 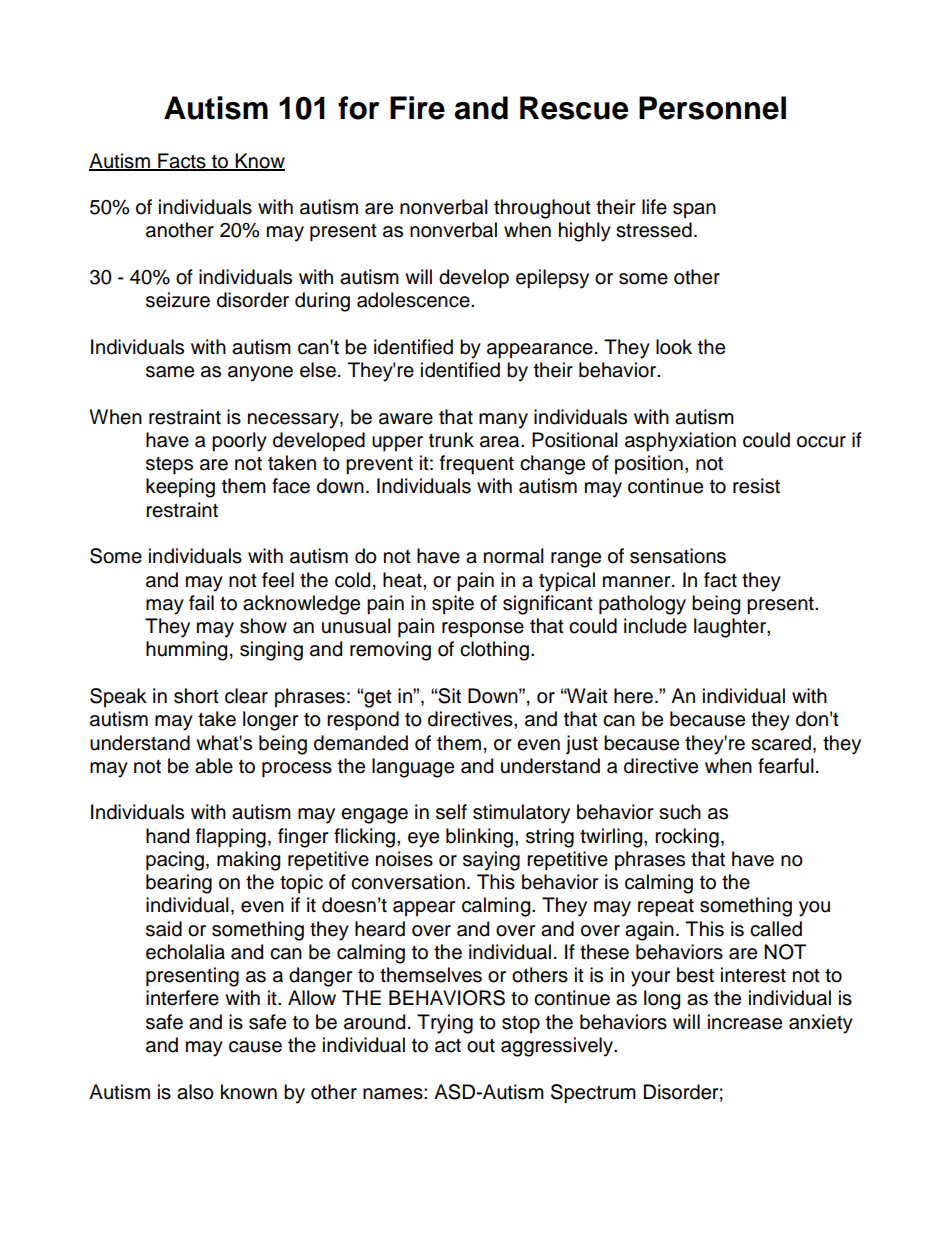 I want to click on Fire, so click(x=417, y=108).
